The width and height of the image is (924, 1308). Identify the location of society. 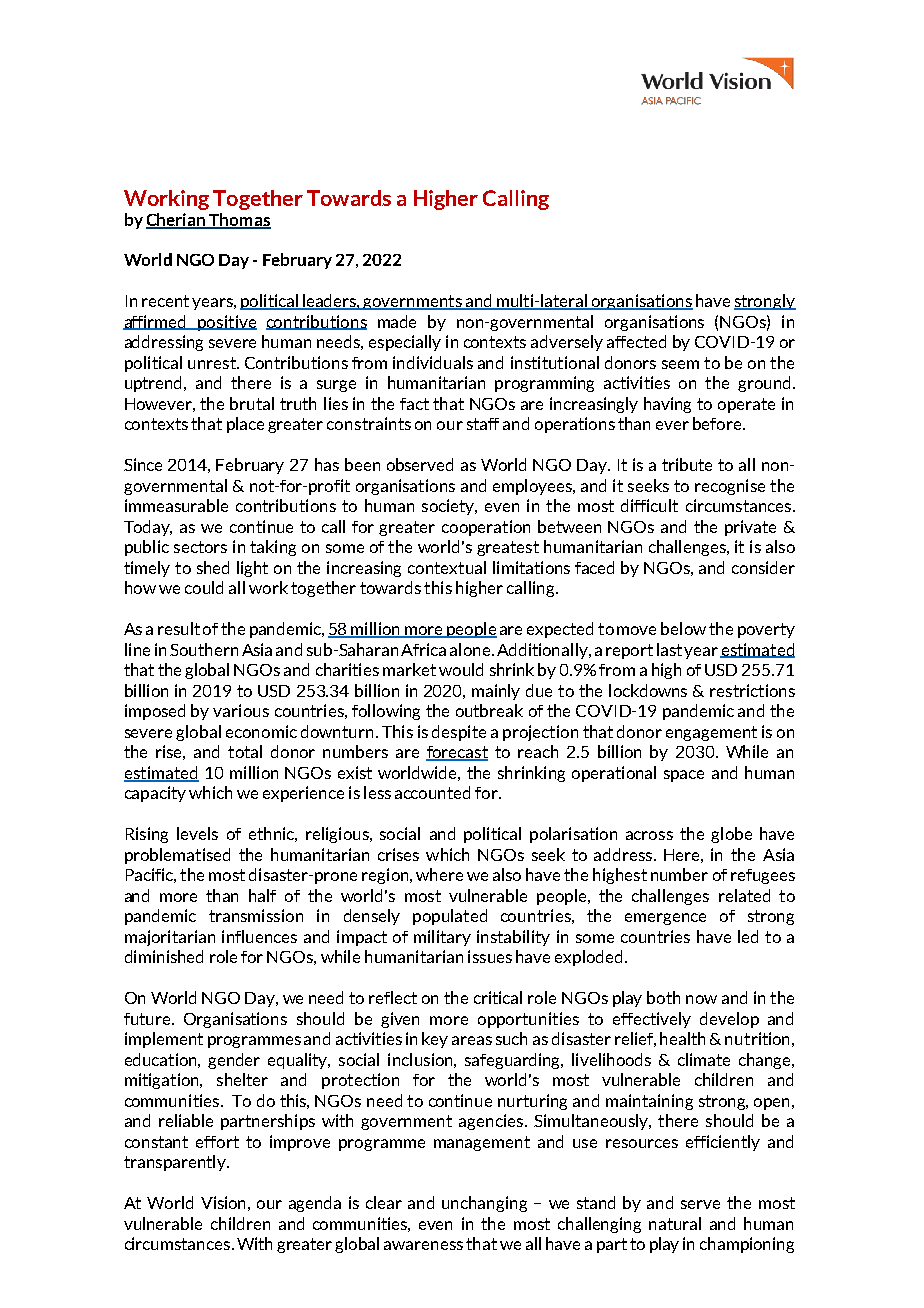
(449, 507).
